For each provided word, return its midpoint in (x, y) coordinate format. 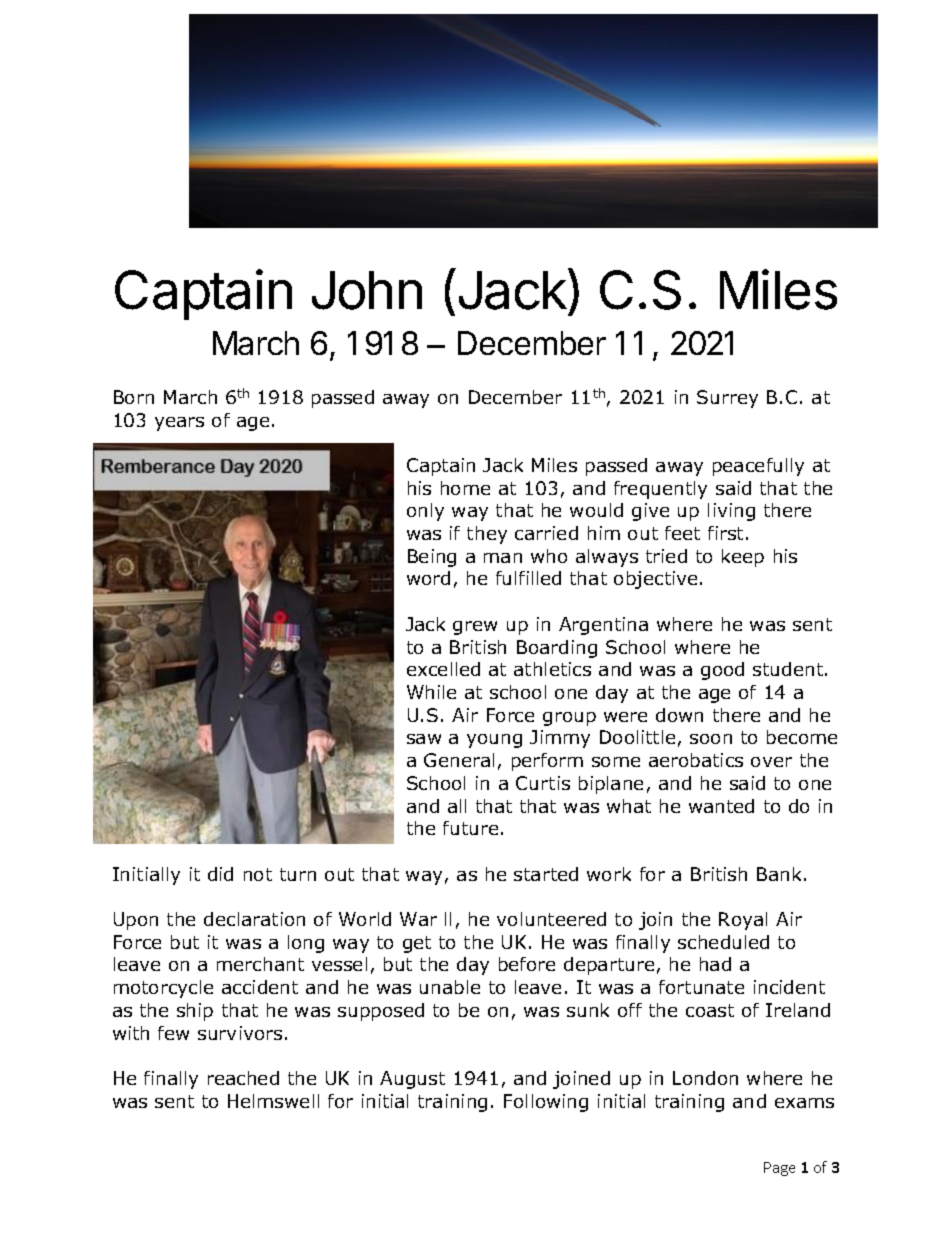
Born (134, 397)
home (465, 488)
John (367, 290)
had (715, 964)
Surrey (727, 399)
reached (243, 1078)
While (431, 692)
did (220, 874)
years (179, 424)
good (722, 671)
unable (450, 987)
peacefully (758, 467)
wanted (721, 806)
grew (475, 628)
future (470, 828)
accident (260, 987)
